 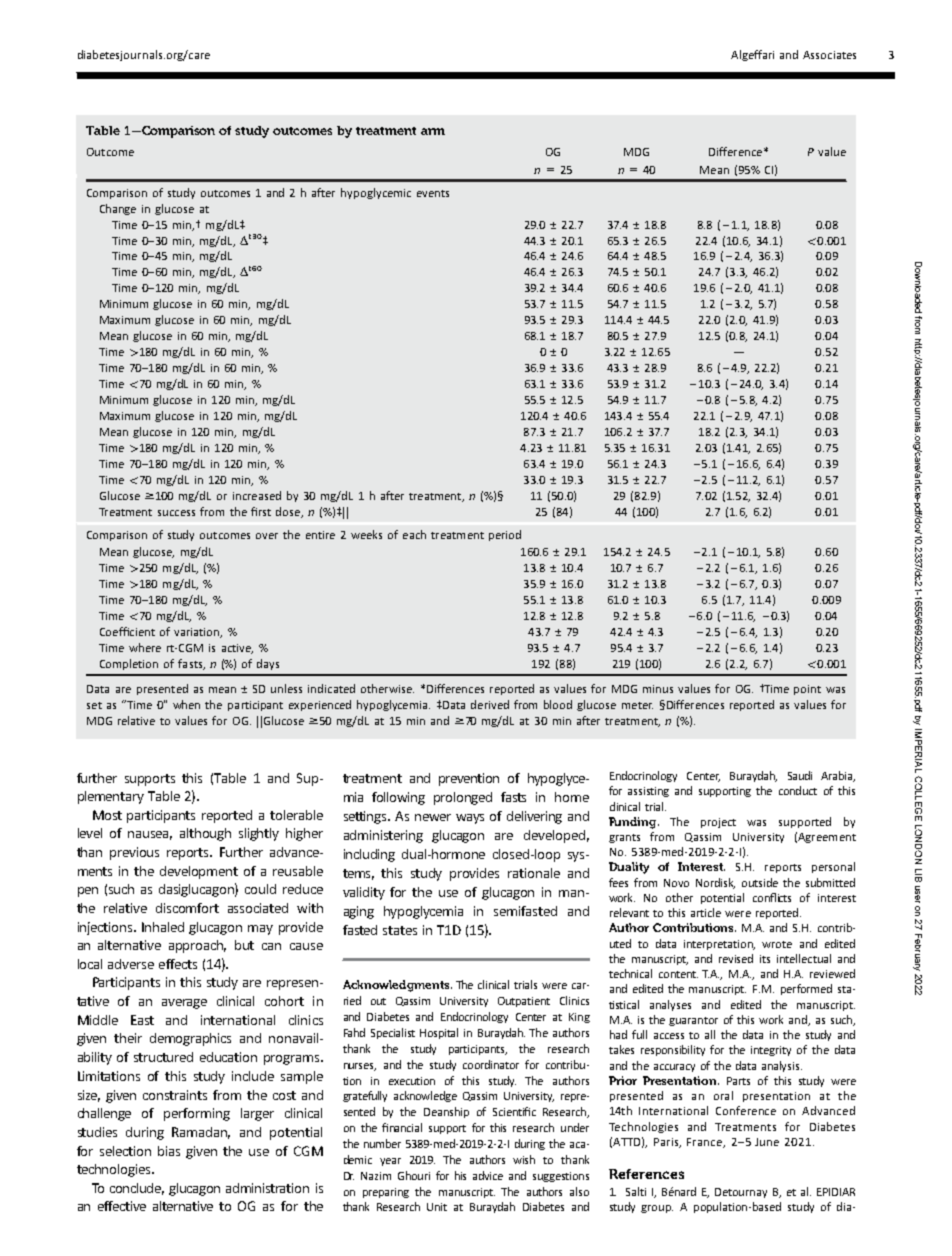 I want to click on increased, so click(x=257, y=495).
